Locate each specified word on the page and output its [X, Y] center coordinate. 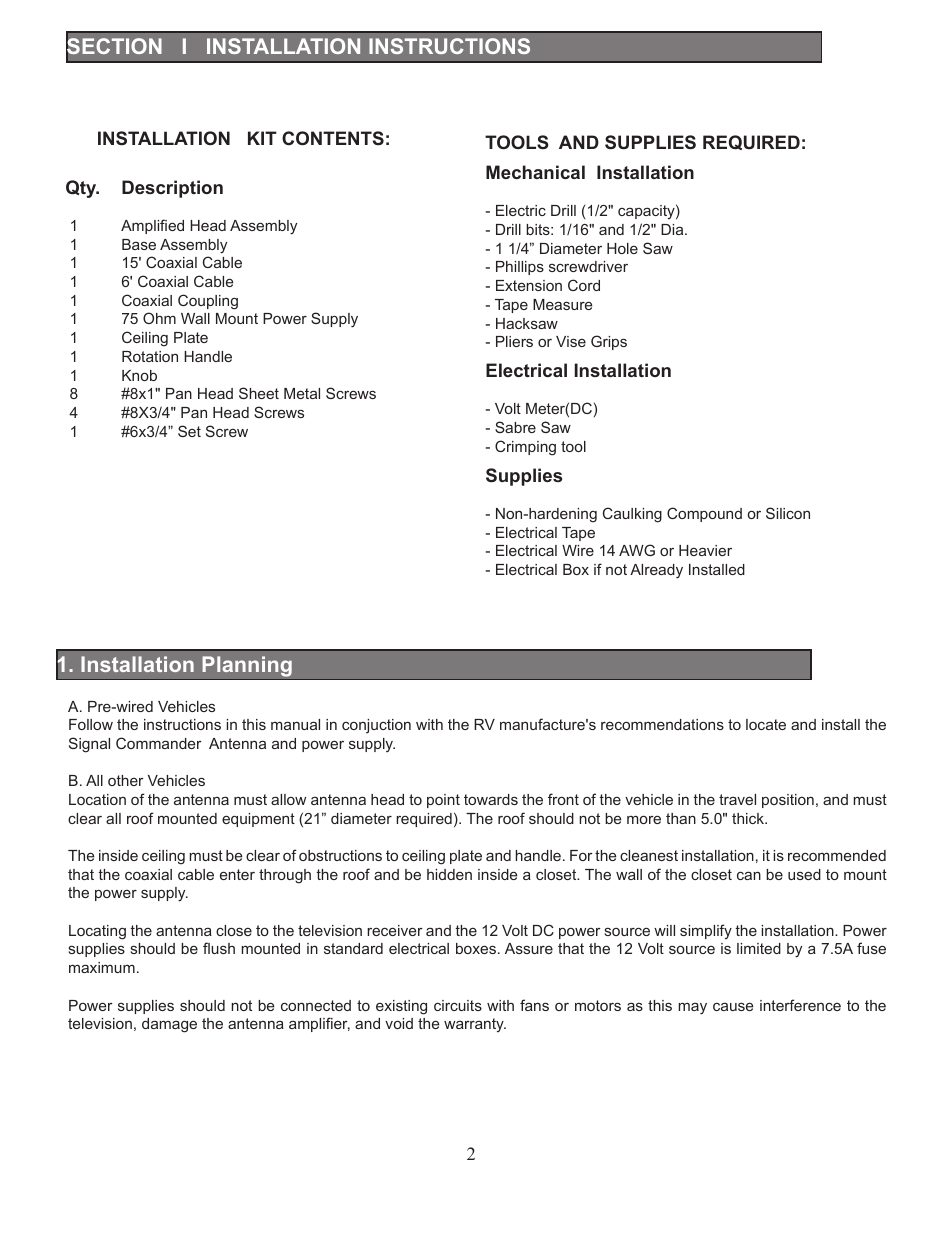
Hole [622, 248]
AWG [637, 550]
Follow [91, 724]
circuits [458, 1005]
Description [172, 189]
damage [169, 1025]
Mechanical [535, 172]
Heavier [705, 550]
